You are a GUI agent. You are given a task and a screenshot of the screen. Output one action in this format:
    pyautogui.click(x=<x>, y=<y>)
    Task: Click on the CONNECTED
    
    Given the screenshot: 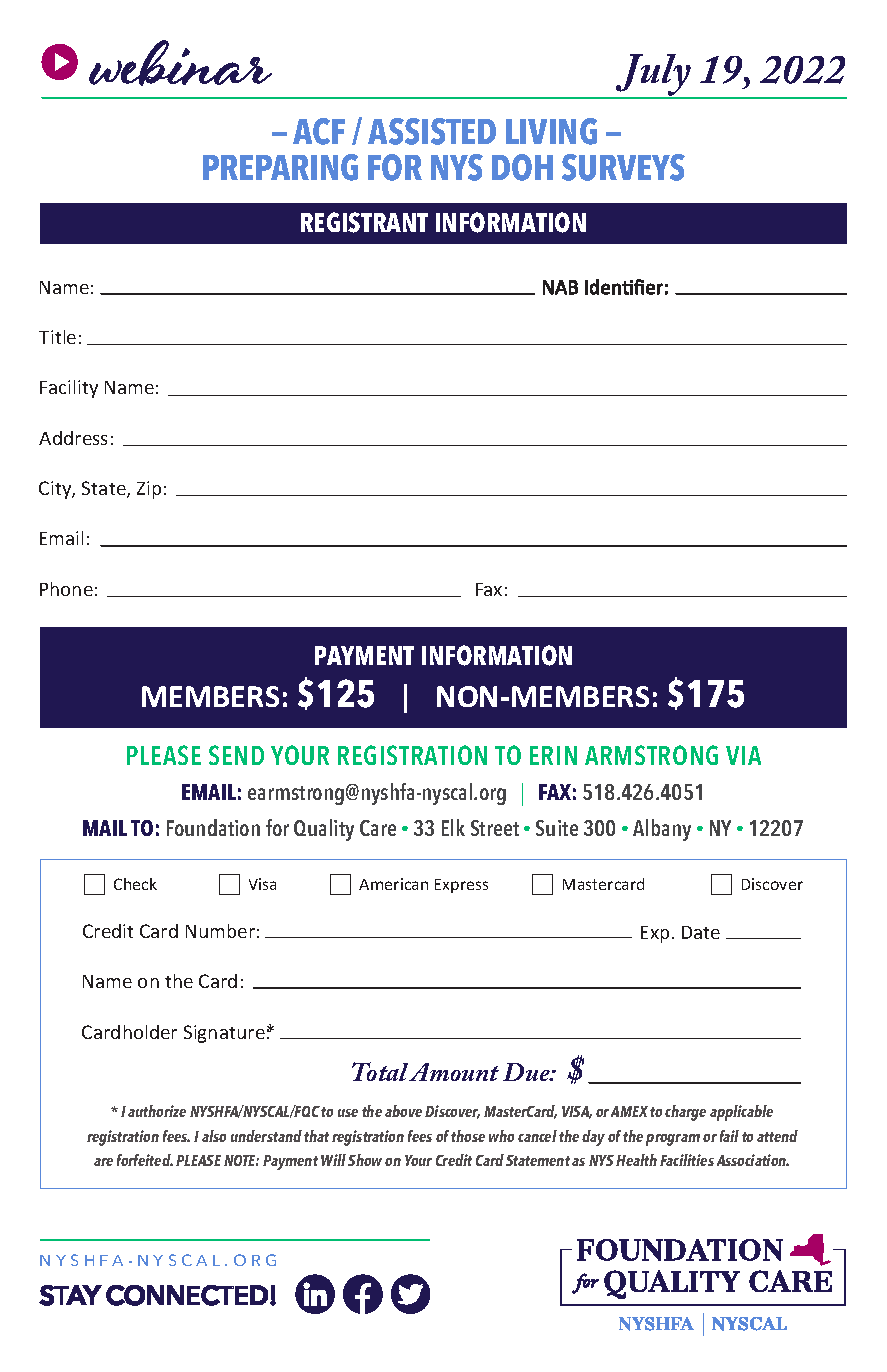 What is the action you would take?
    pyautogui.click(x=187, y=1295)
